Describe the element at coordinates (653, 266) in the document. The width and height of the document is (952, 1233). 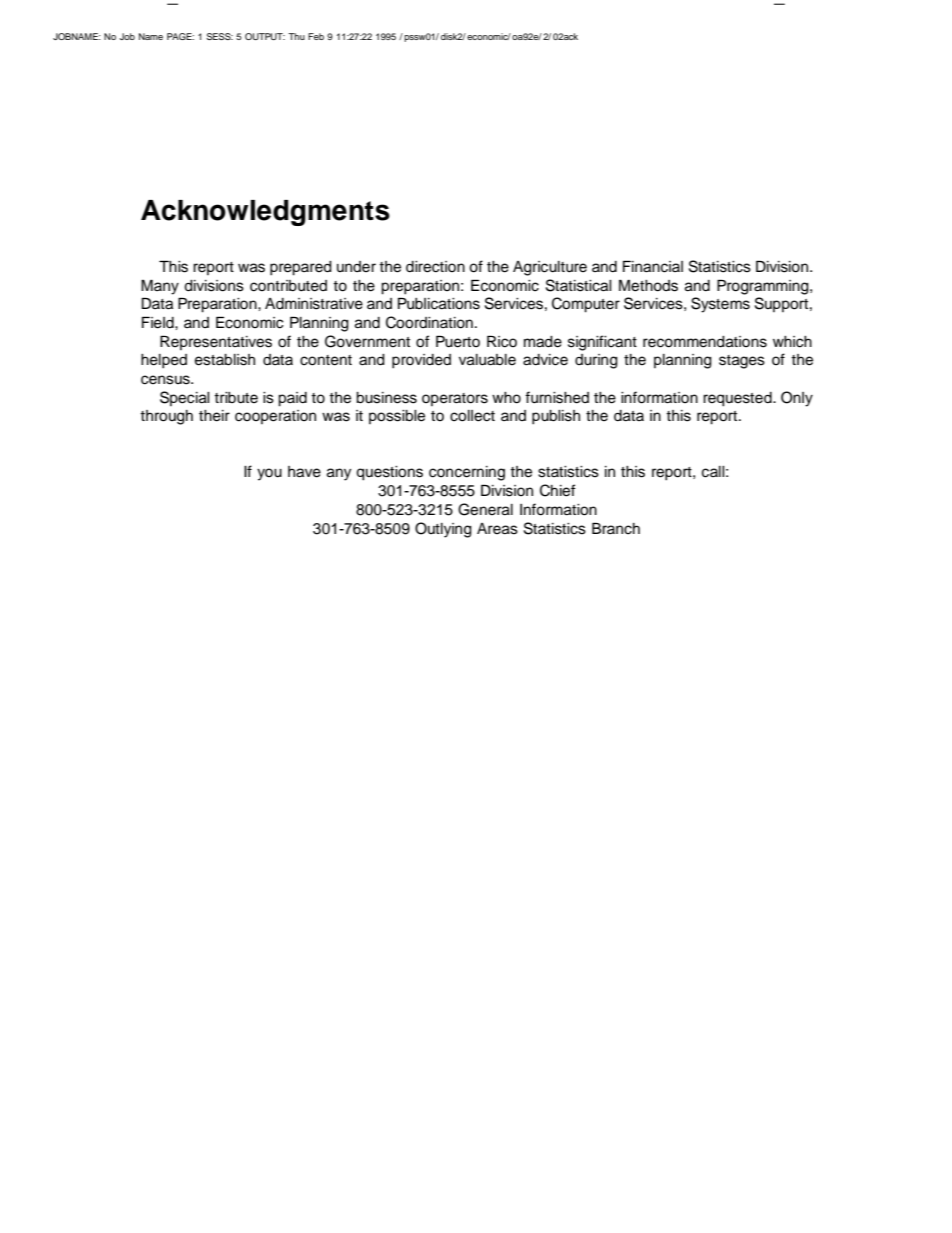
I see `Financial` at that location.
